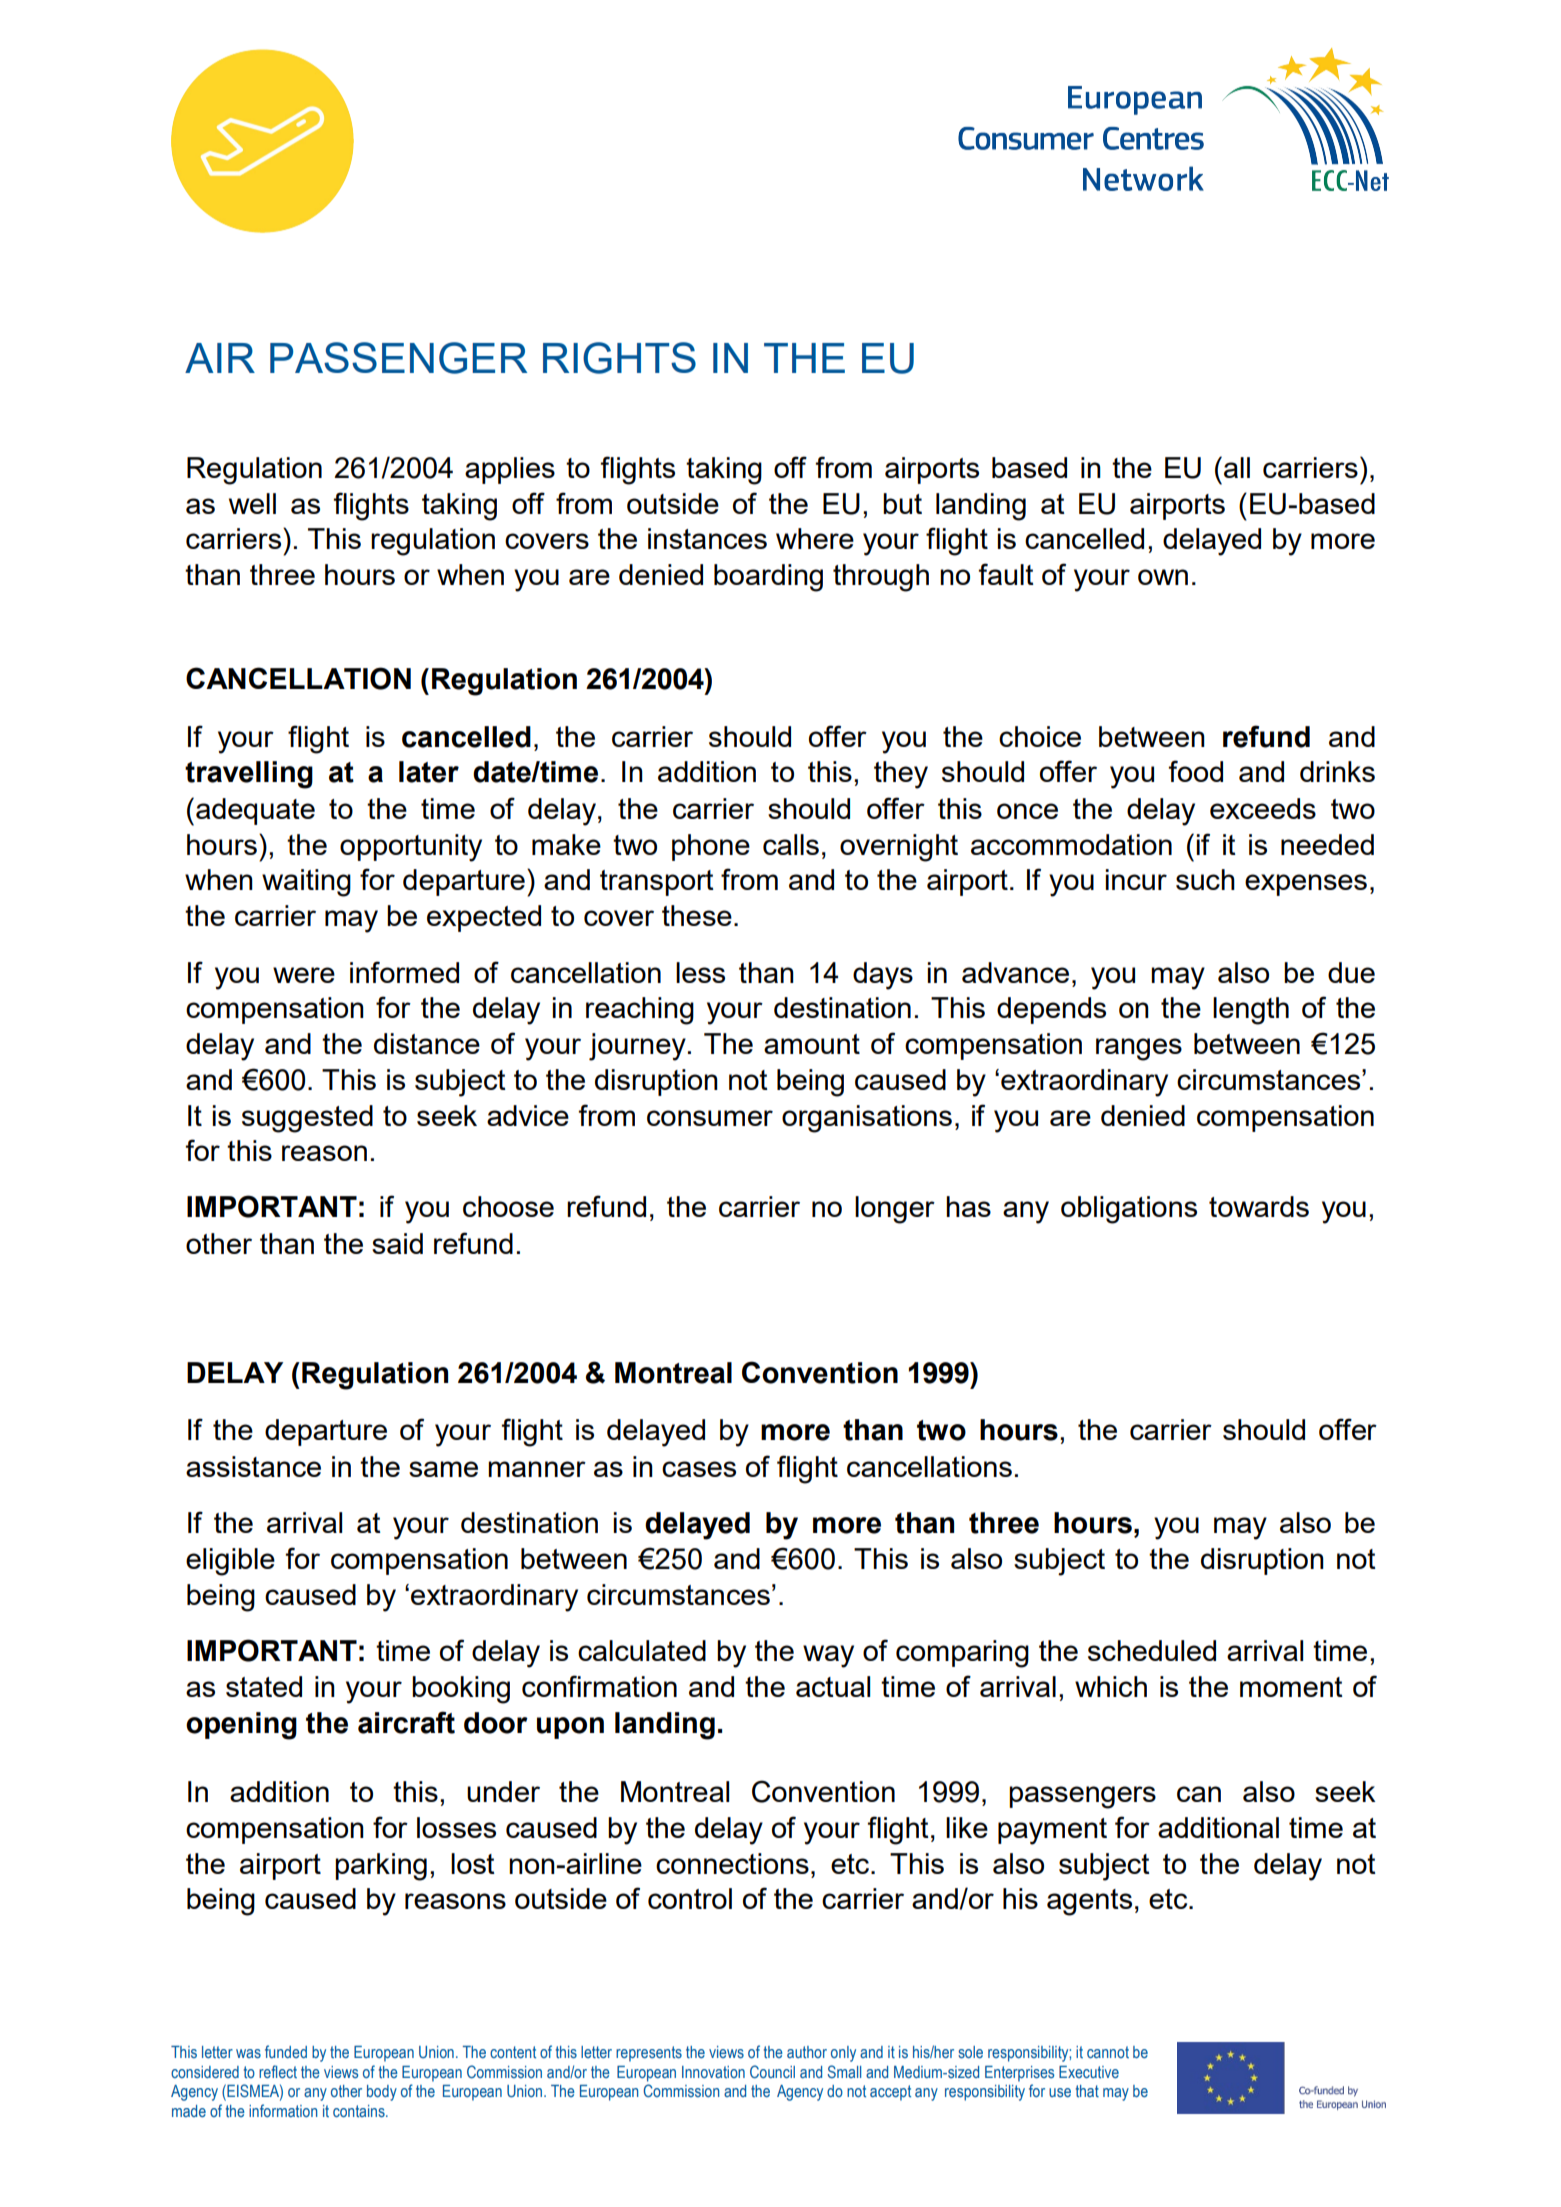 This screenshot has width=1561, height=2207. Describe the element at coordinates (406, 1722) in the screenshot. I see `aircraft` at that location.
